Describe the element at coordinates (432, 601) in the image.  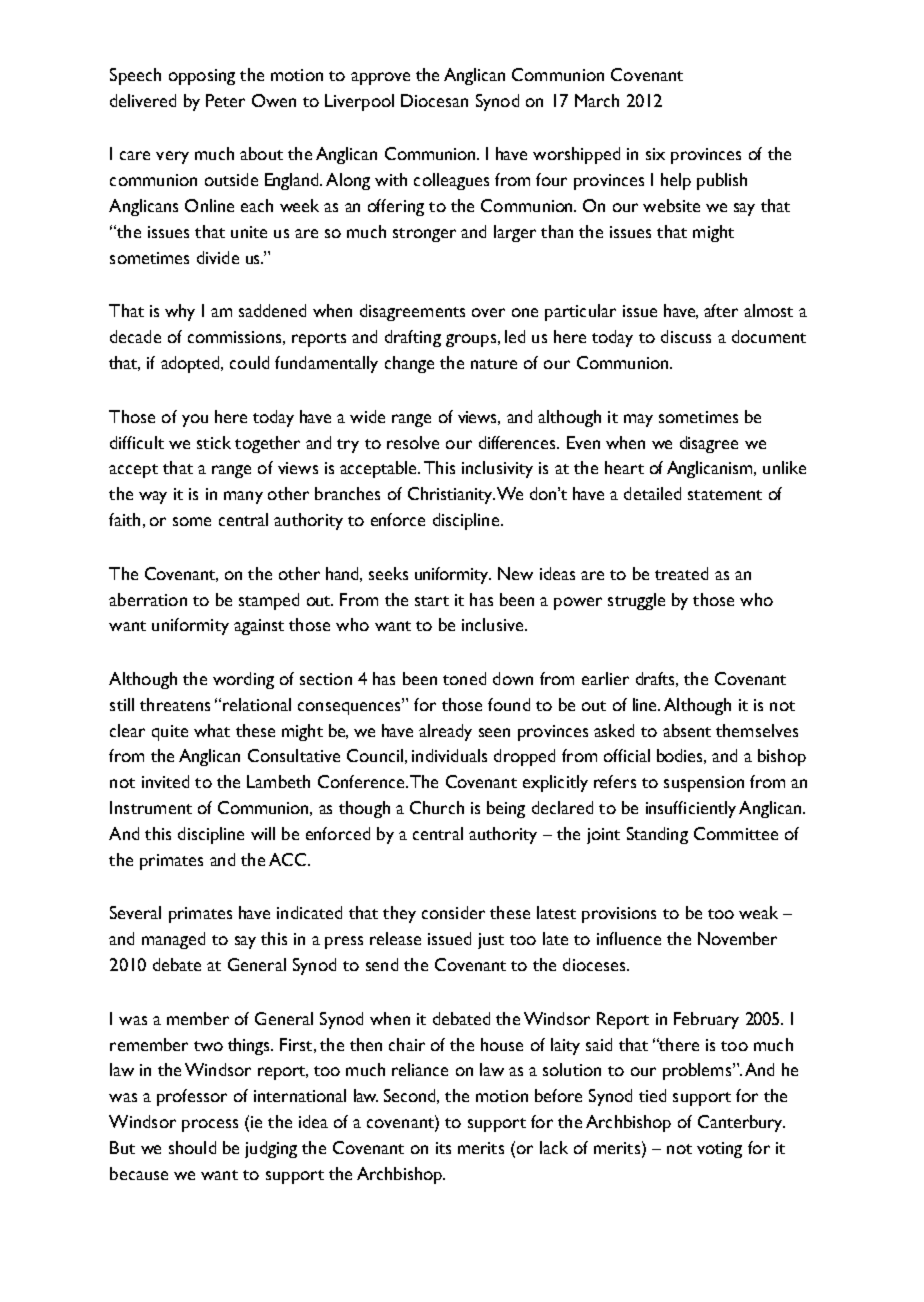
I see `start` at that location.
